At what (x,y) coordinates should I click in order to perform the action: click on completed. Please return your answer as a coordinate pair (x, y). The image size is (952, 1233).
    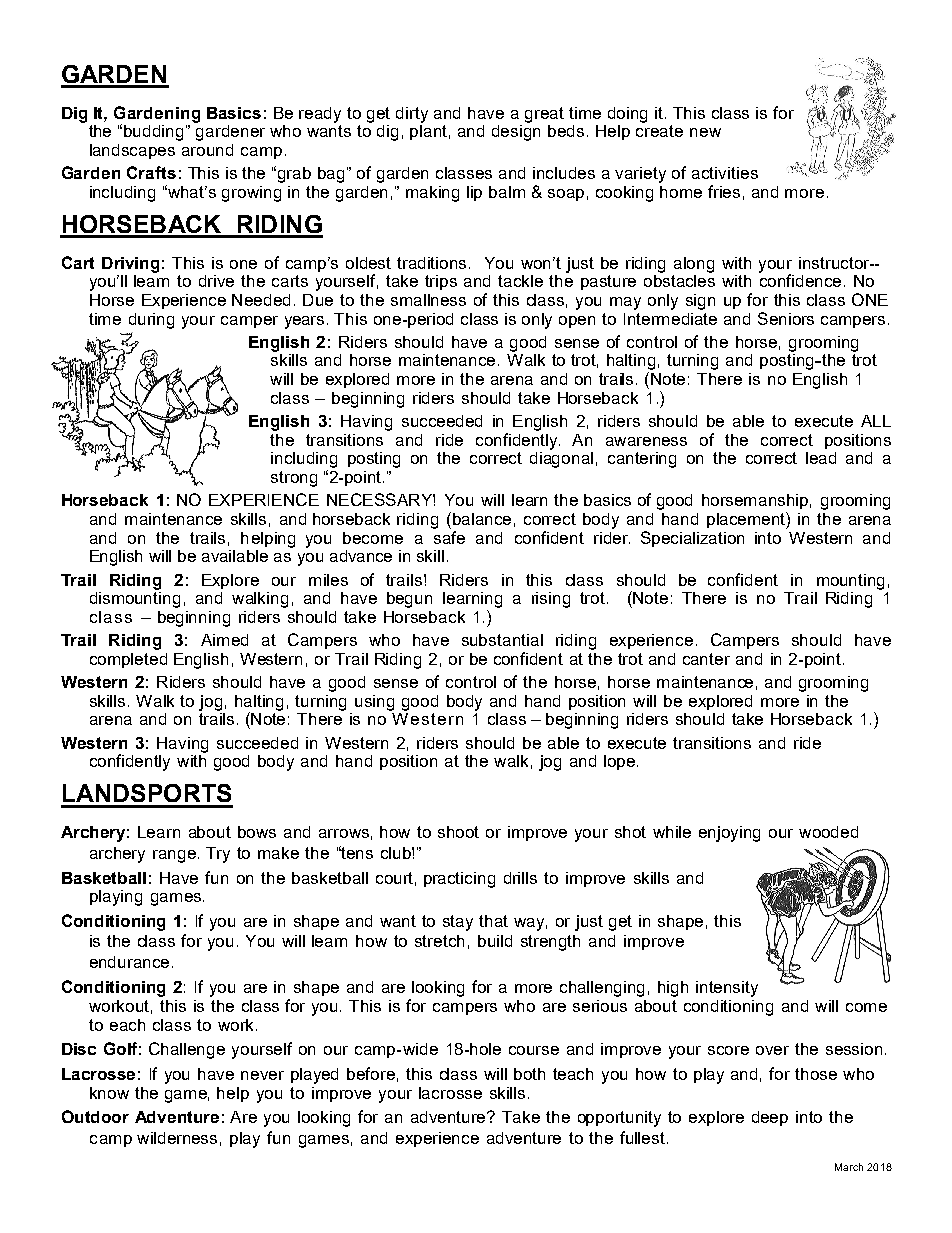
    Looking at the image, I should click on (128, 660).
